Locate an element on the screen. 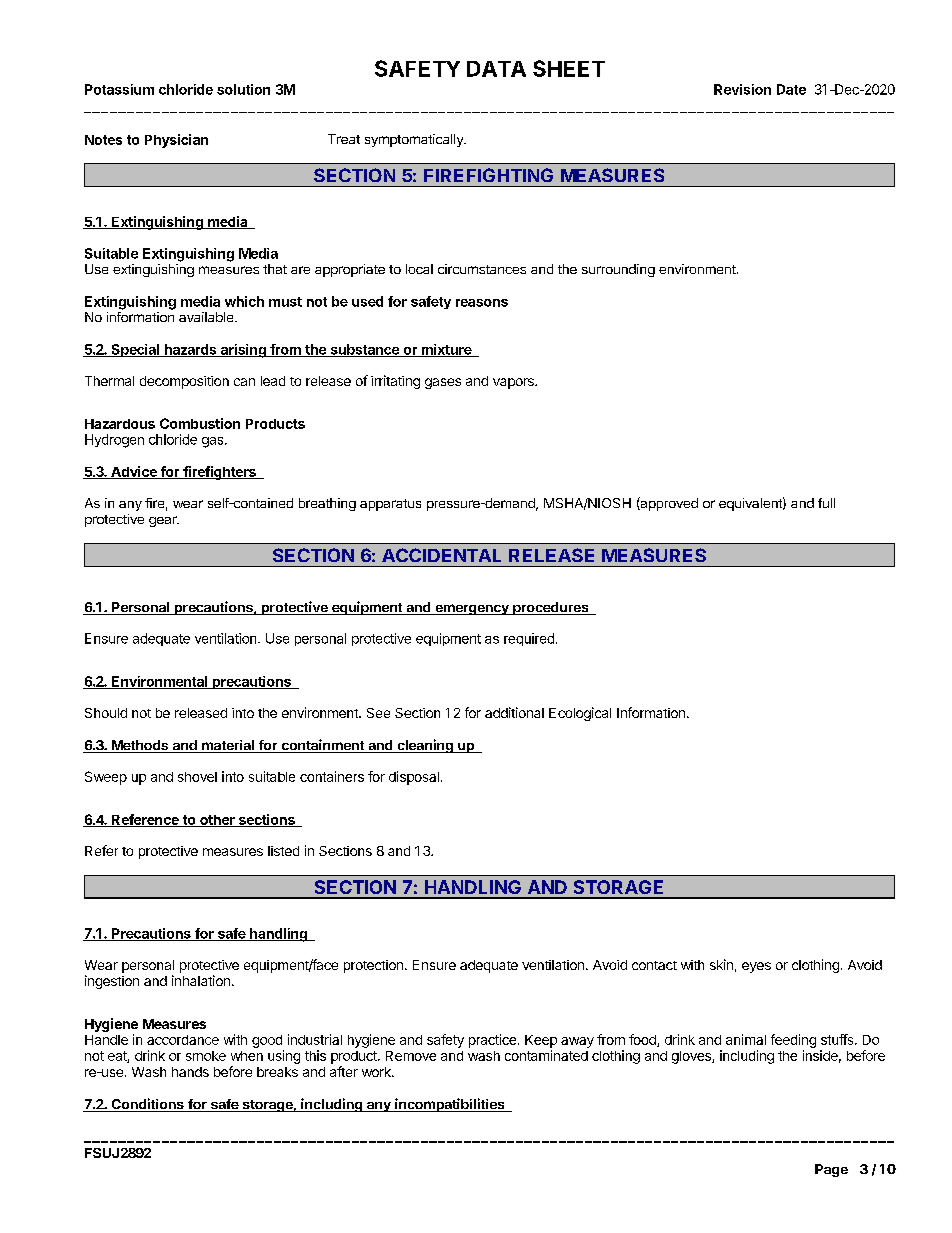  disposal is located at coordinates (414, 778).
